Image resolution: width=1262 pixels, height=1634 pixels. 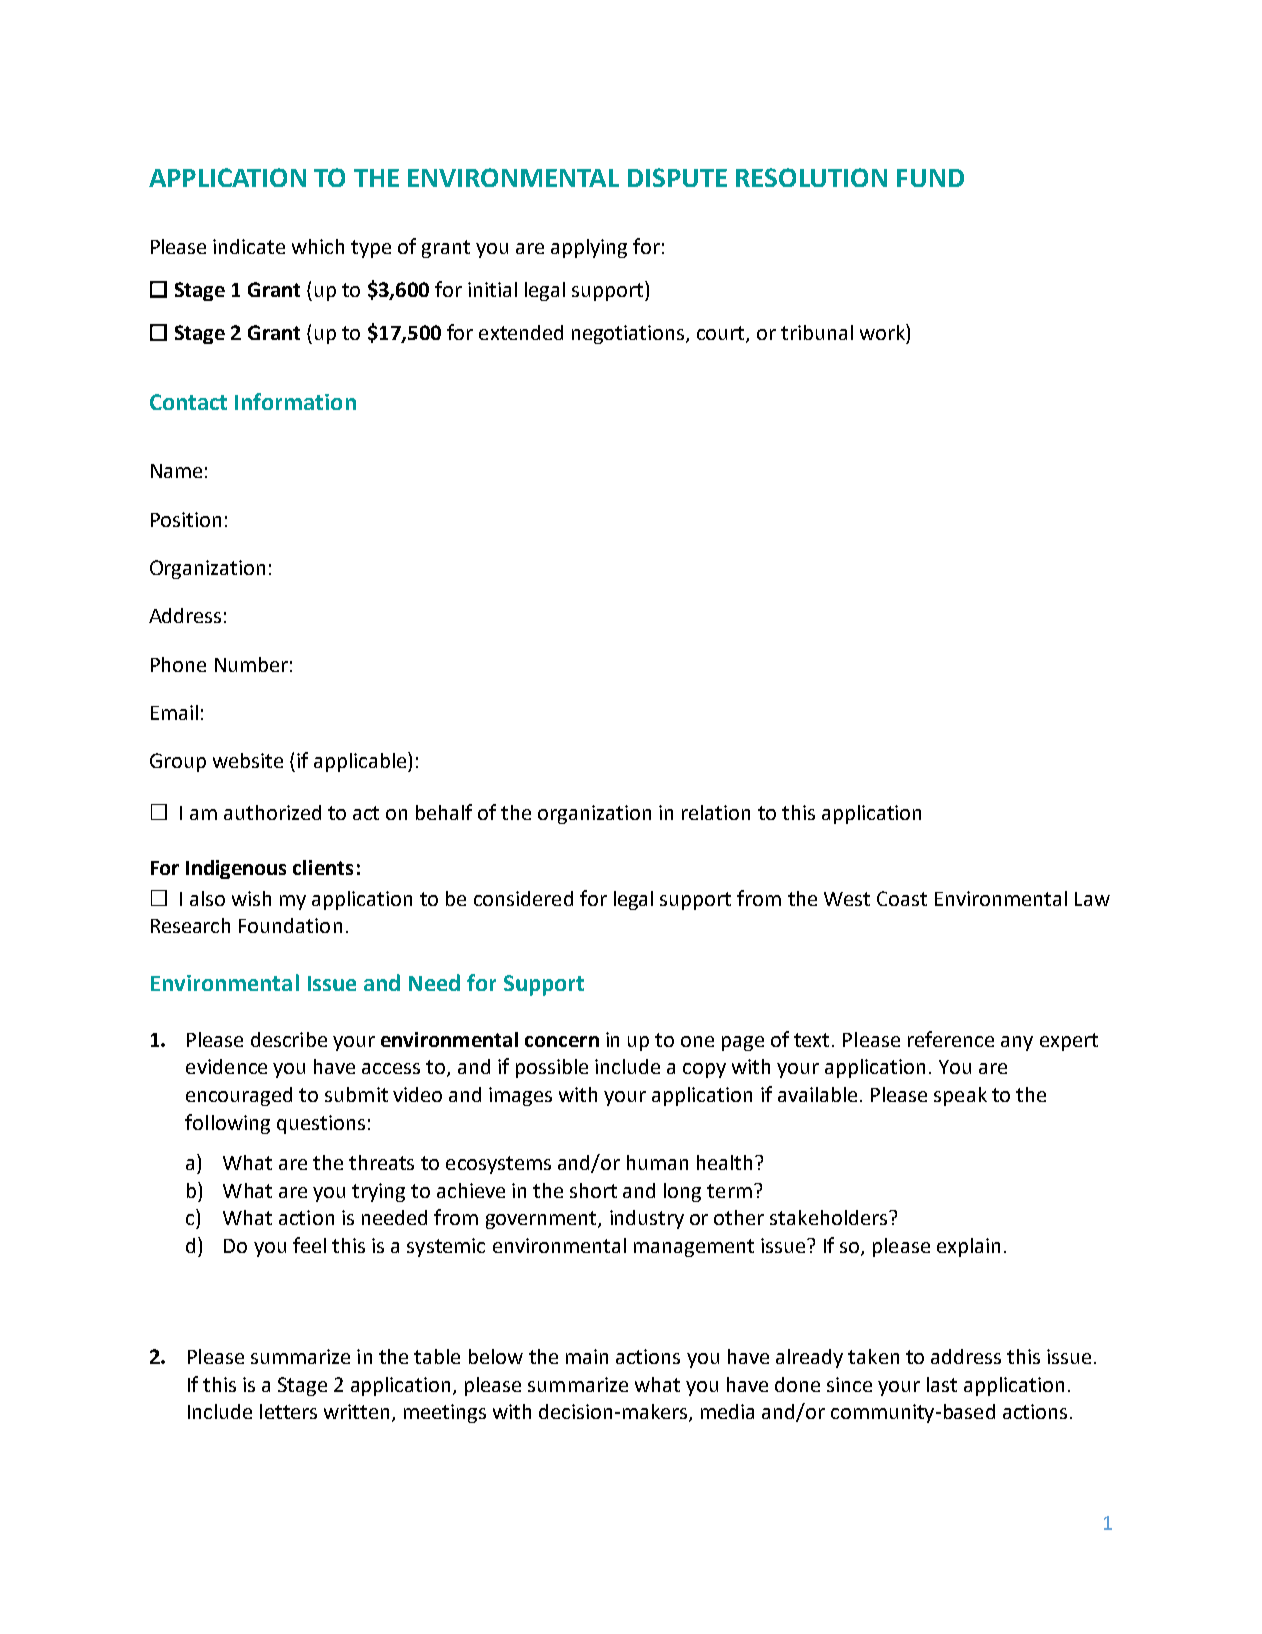 I want to click on applying, so click(x=589, y=248).
